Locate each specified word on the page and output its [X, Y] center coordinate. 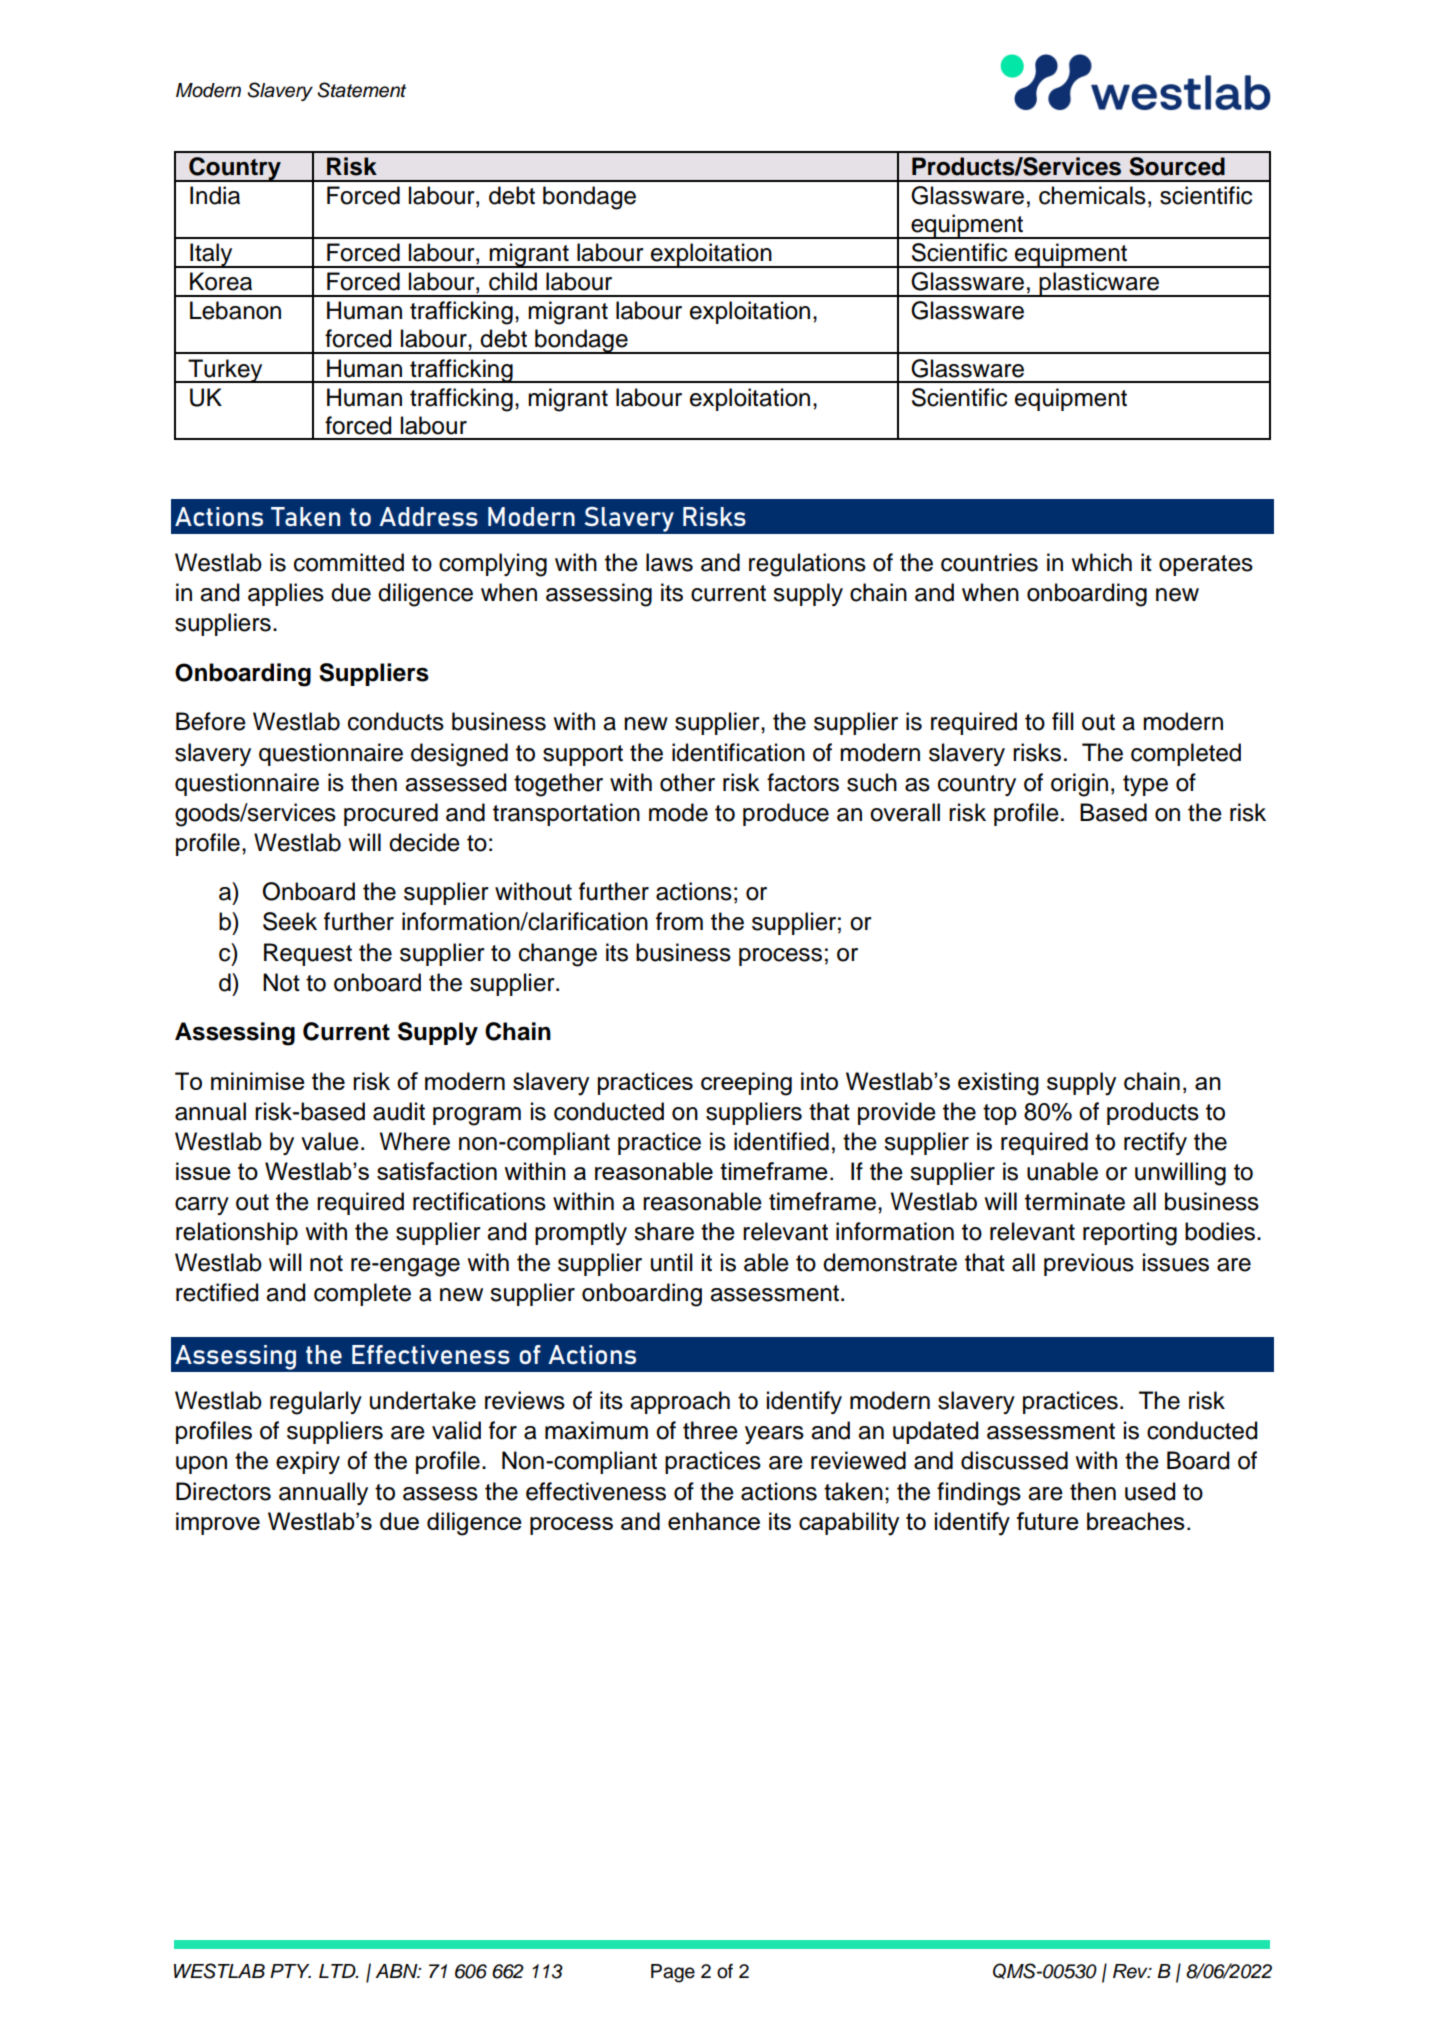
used [1150, 1491]
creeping [746, 1084]
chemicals [1092, 195]
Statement [361, 90]
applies [286, 594]
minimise [258, 1081]
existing [998, 1084]
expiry [308, 1462]
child [513, 281]
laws [669, 562]
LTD [338, 1971]
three [710, 1430]
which [1101, 562]
